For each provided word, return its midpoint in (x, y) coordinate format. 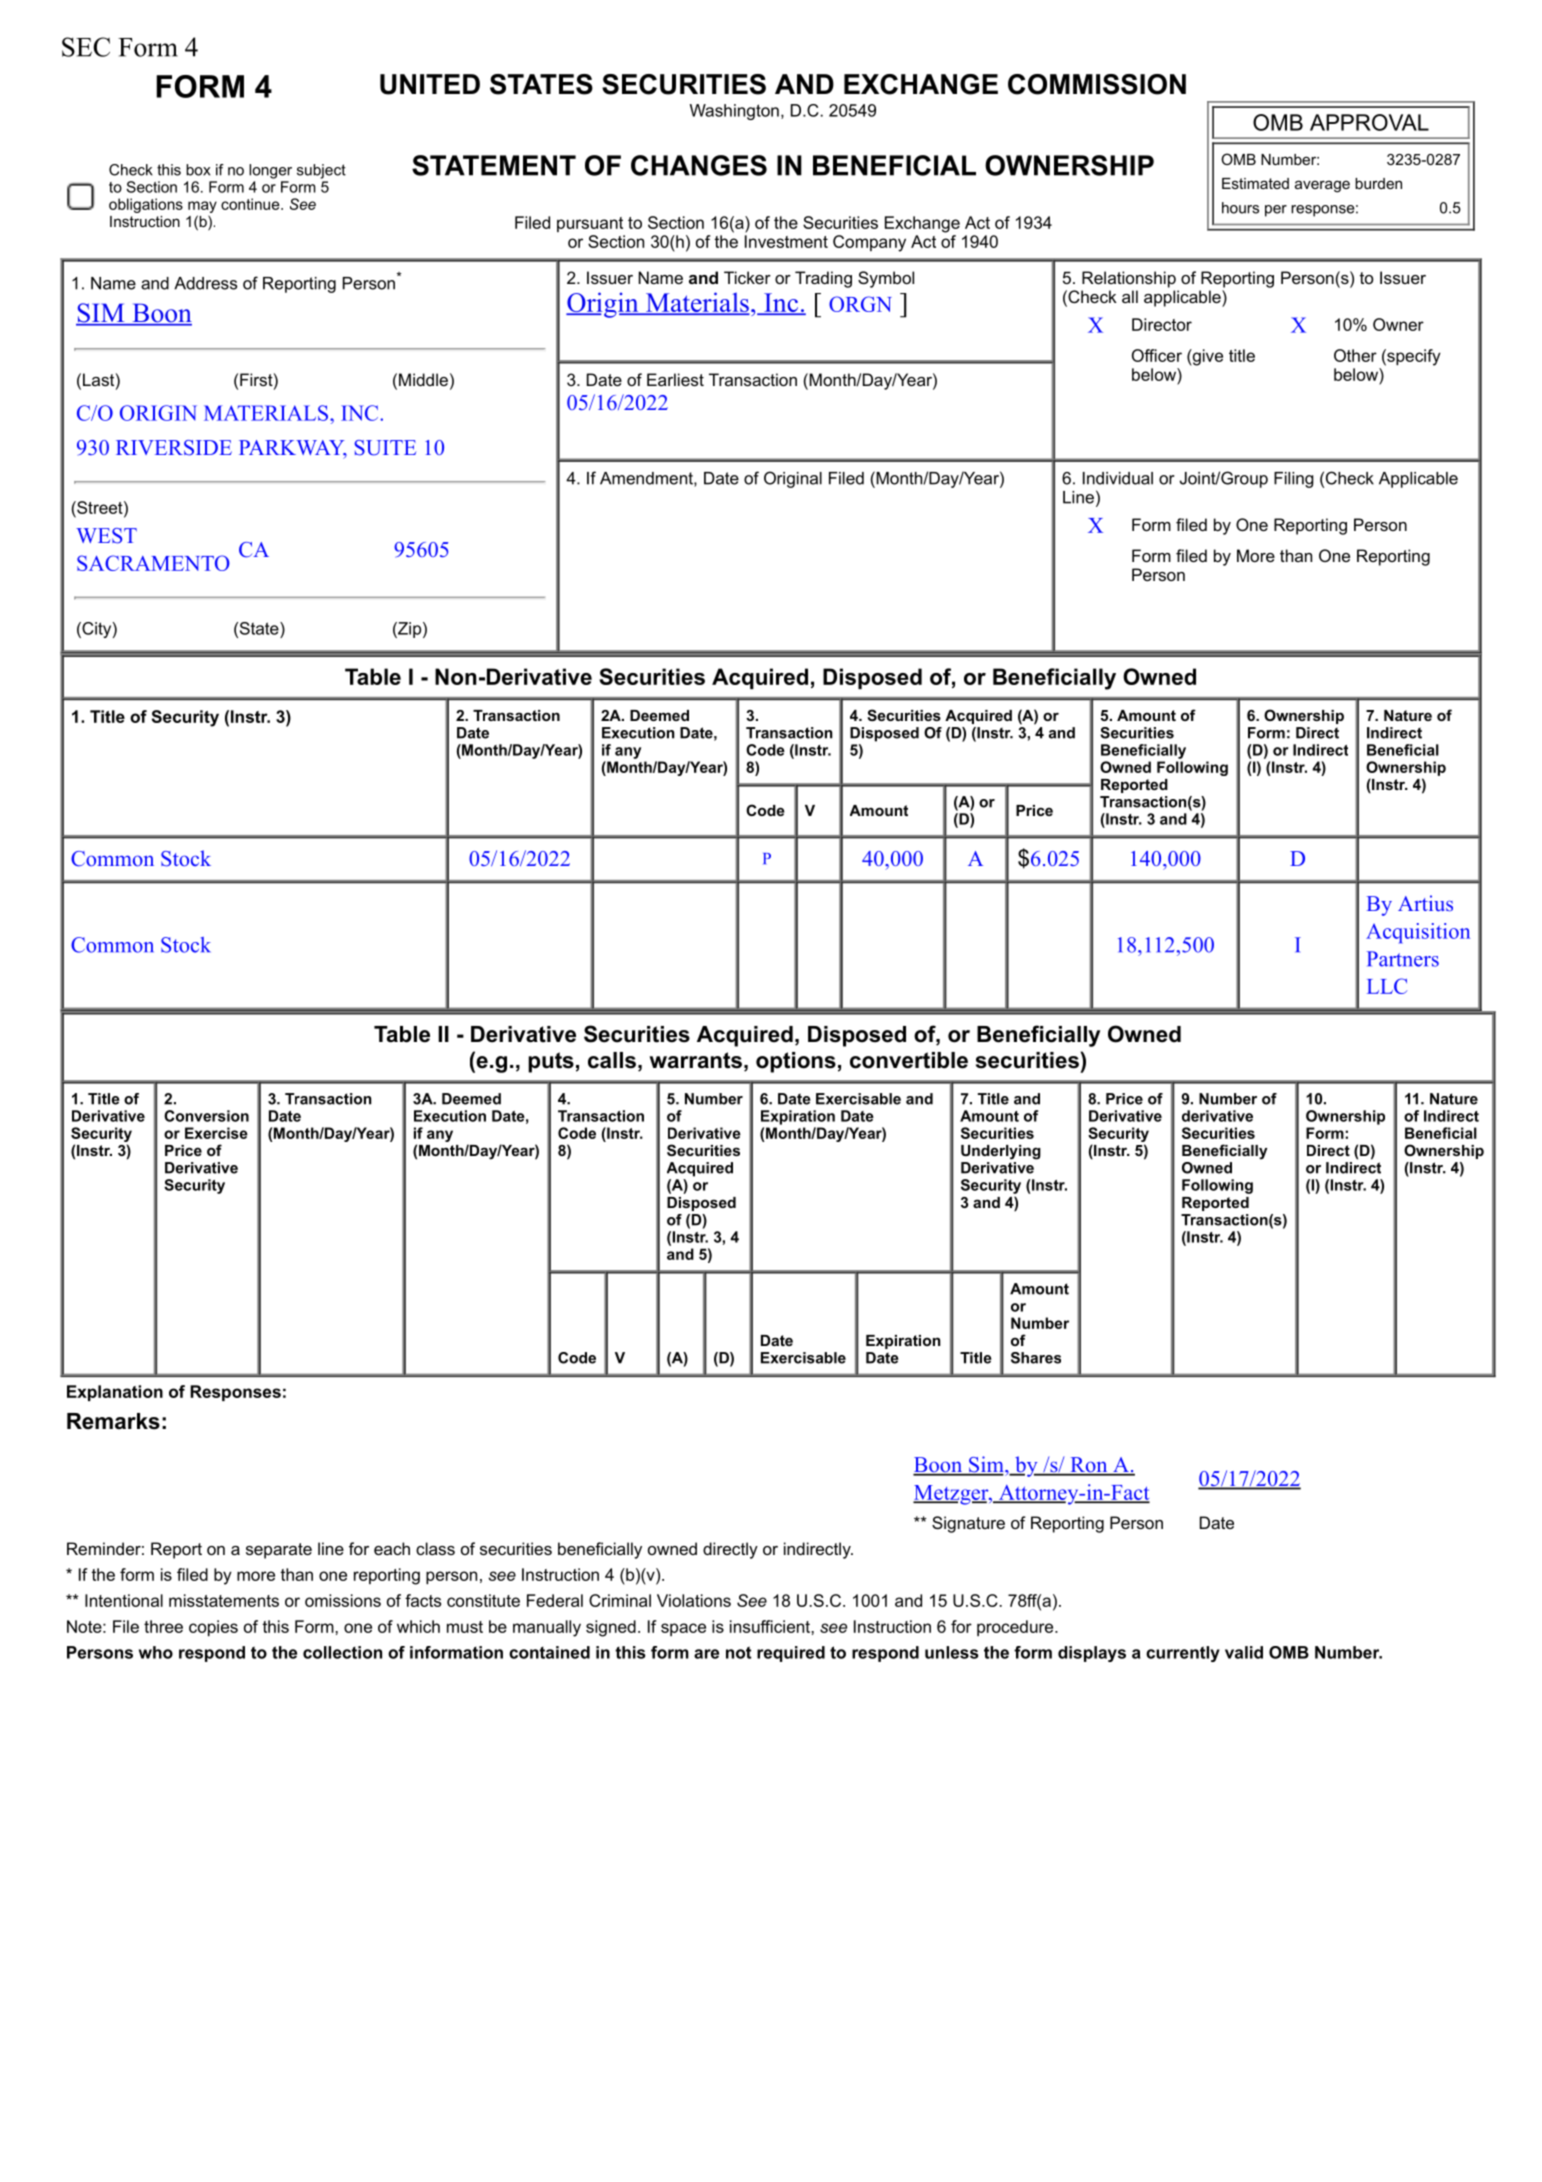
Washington (734, 112)
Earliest (675, 379)
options (796, 1062)
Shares (1036, 1358)
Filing (1294, 480)
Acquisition (1418, 933)
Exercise (216, 1133)
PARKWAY (293, 449)
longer (270, 171)
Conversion (206, 1116)
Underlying (1001, 1152)
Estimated (1255, 183)
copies (213, 1628)
